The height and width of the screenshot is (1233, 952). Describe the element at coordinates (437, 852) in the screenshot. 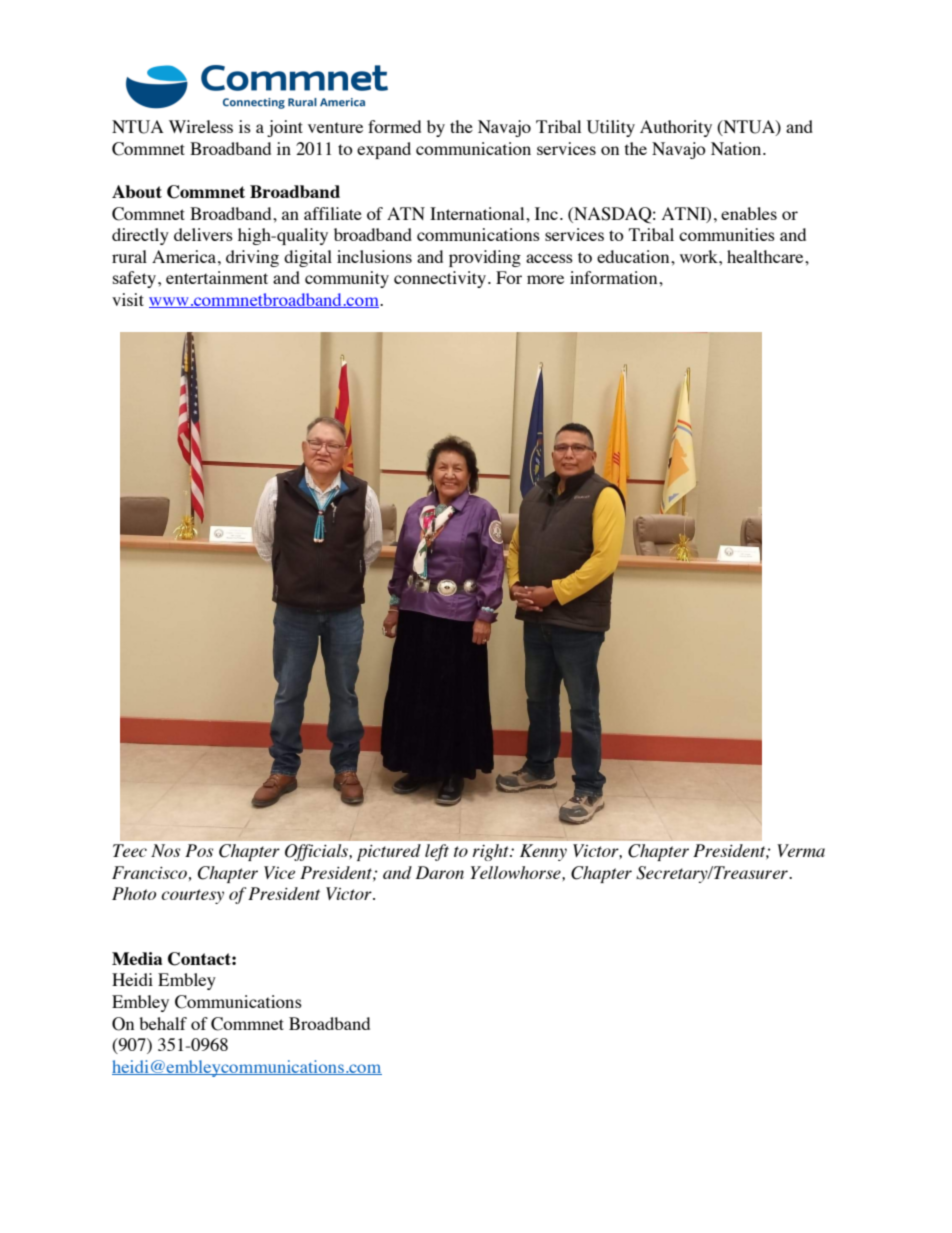

I see `left` at that location.
